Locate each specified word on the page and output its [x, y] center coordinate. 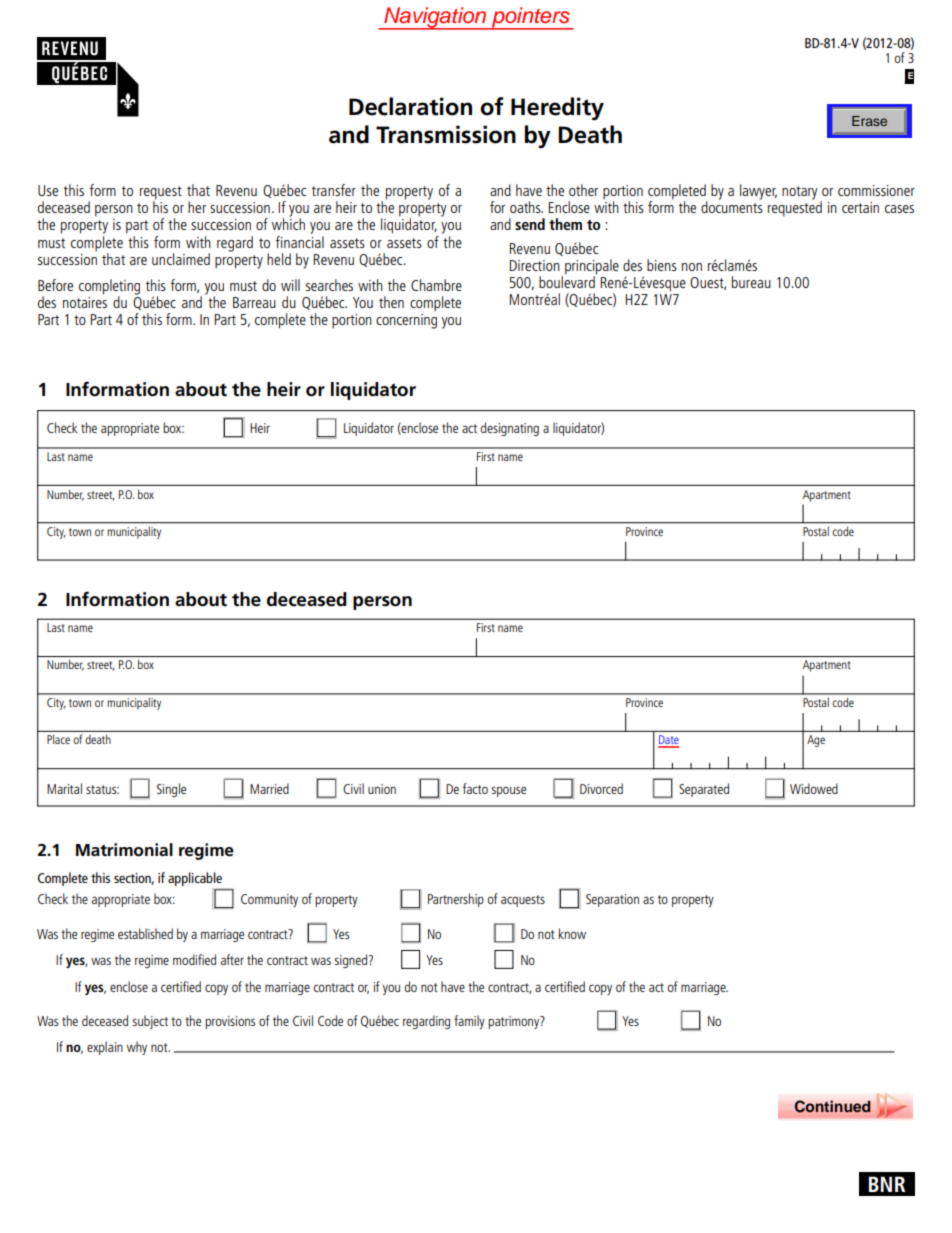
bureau [751, 282]
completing [109, 288]
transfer [334, 190]
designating [510, 429]
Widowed [814, 788]
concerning [406, 321]
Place [58, 739]
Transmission [446, 134]
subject [150, 1022]
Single [171, 790]
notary [800, 193]
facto [475, 788]
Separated [704, 790]
